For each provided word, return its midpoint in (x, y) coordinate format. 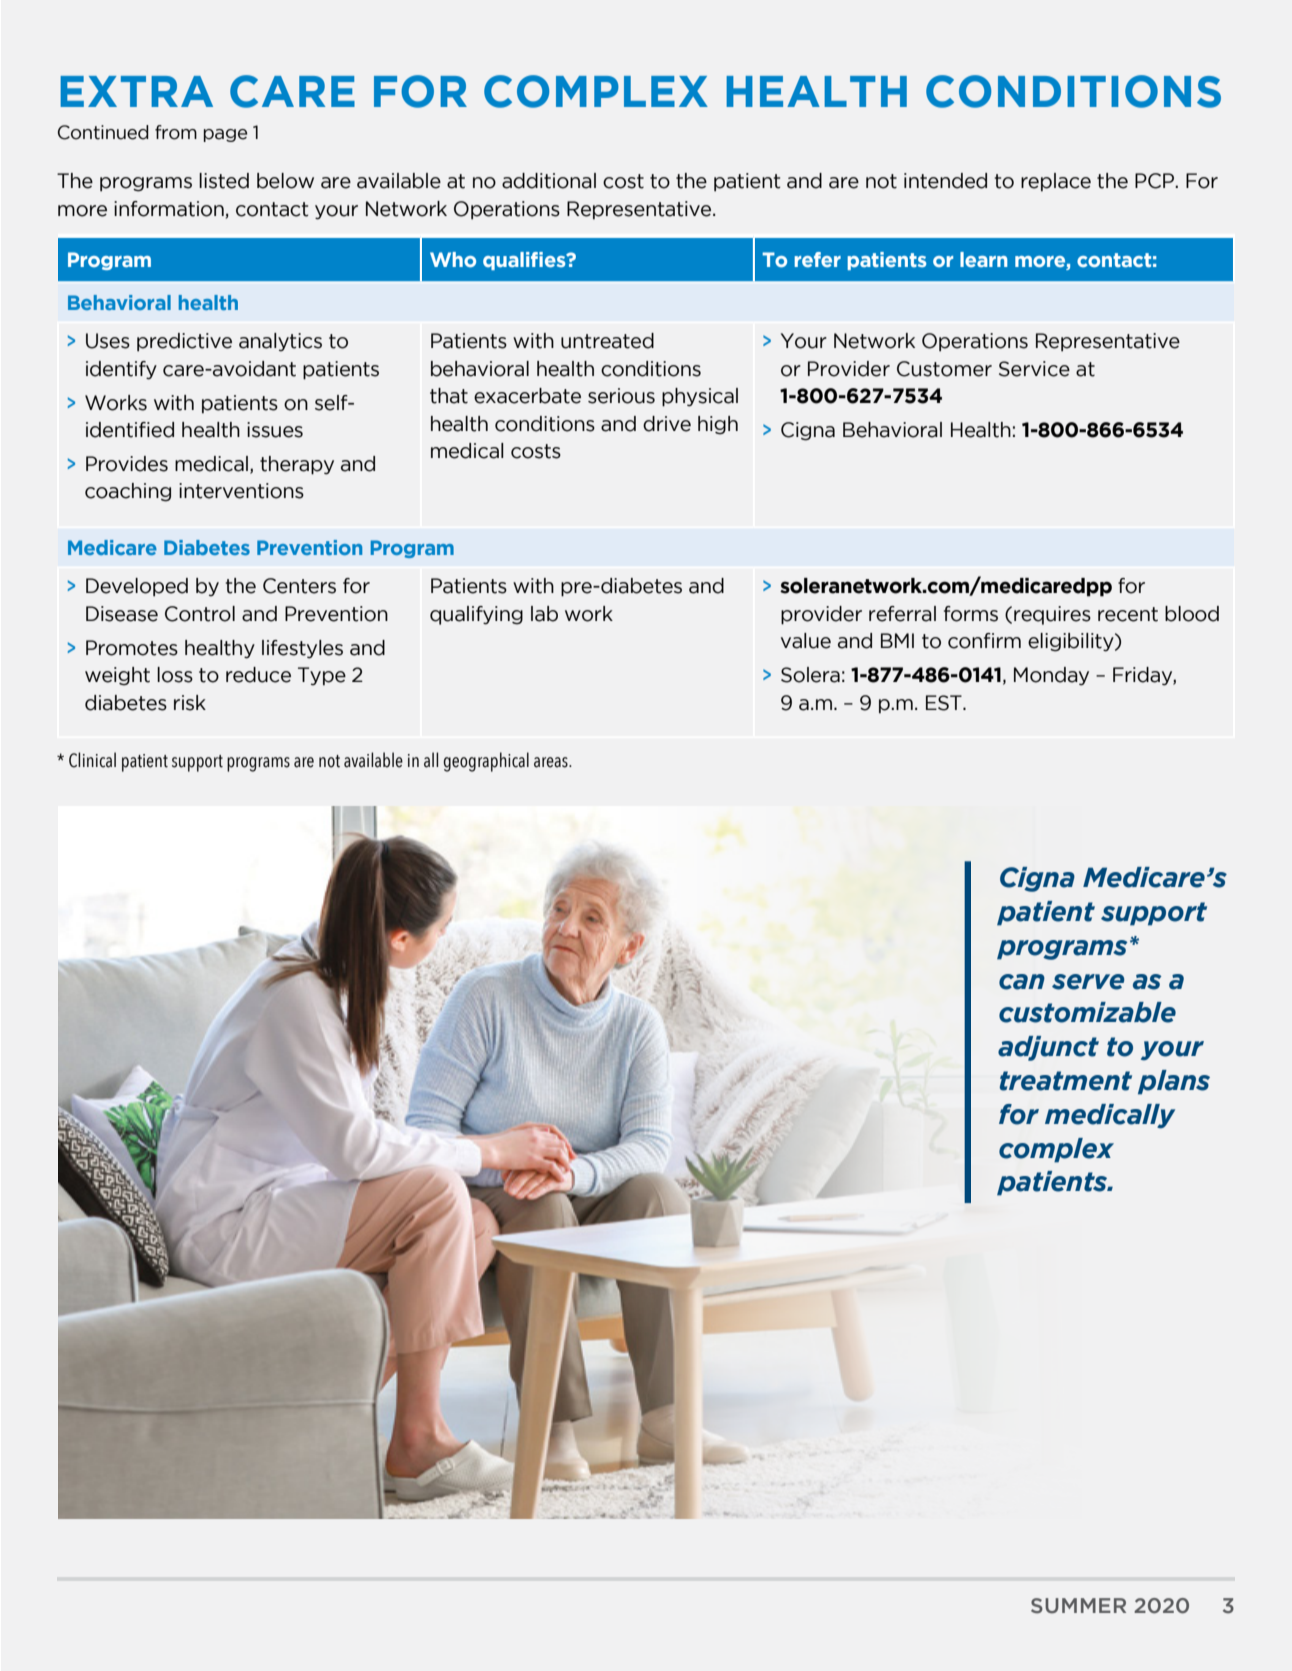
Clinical (92, 760)
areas (552, 762)
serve (1088, 982)
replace (1056, 182)
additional (549, 181)
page (225, 135)
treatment (1066, 1081)
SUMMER (1078, 1606)
